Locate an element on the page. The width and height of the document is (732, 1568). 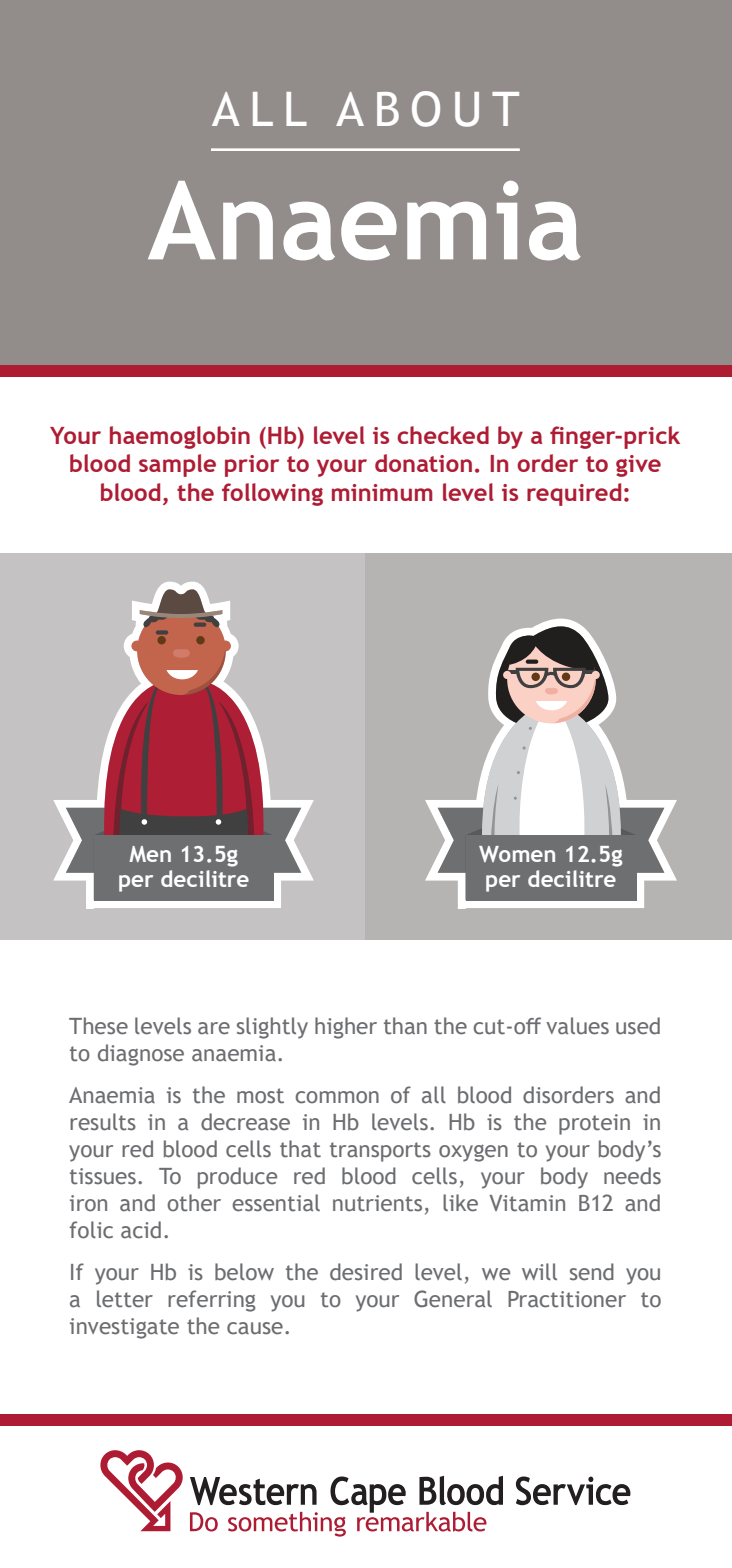
minimum is located at coordinates (382, 492).
